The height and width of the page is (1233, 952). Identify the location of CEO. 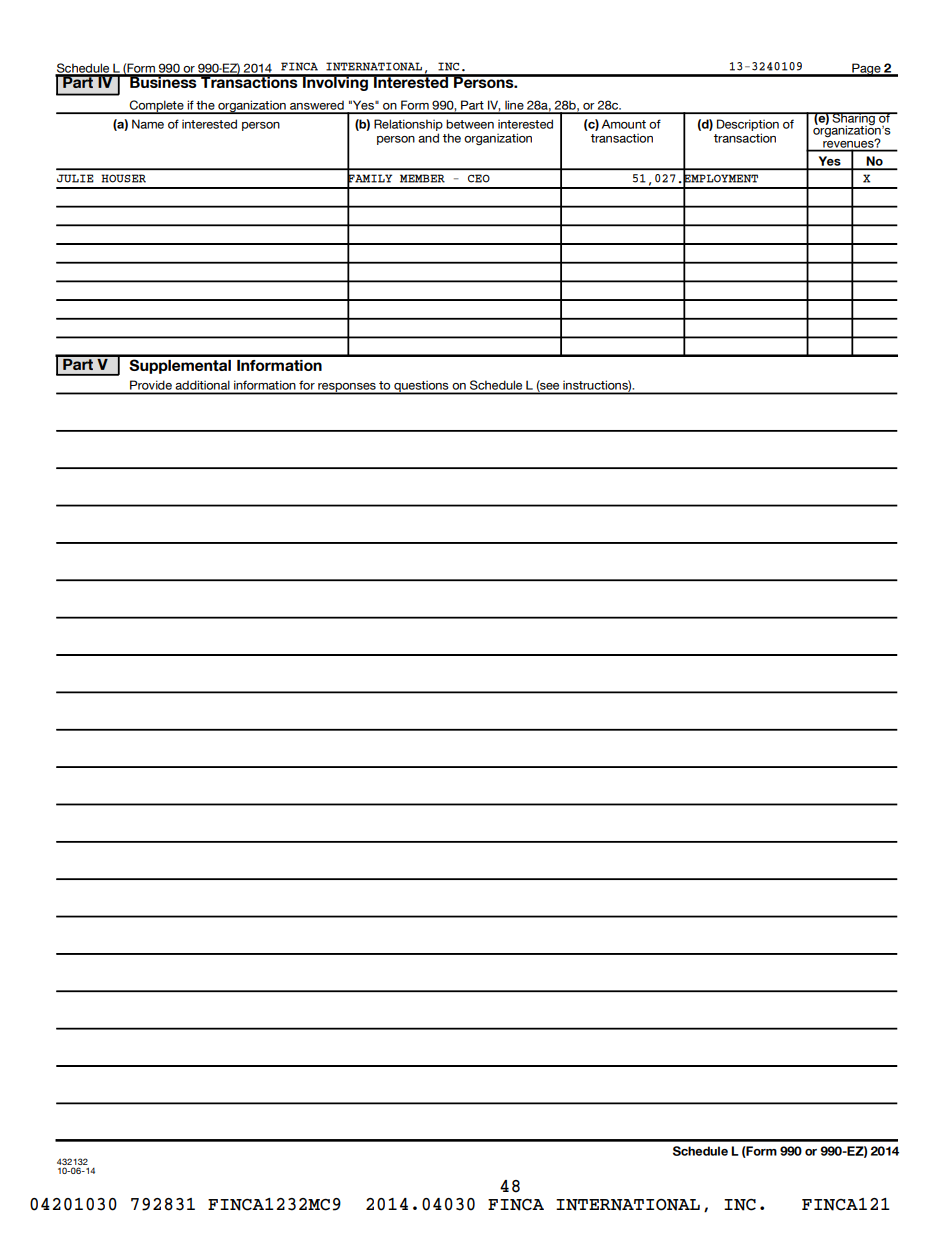
(479, 178).
